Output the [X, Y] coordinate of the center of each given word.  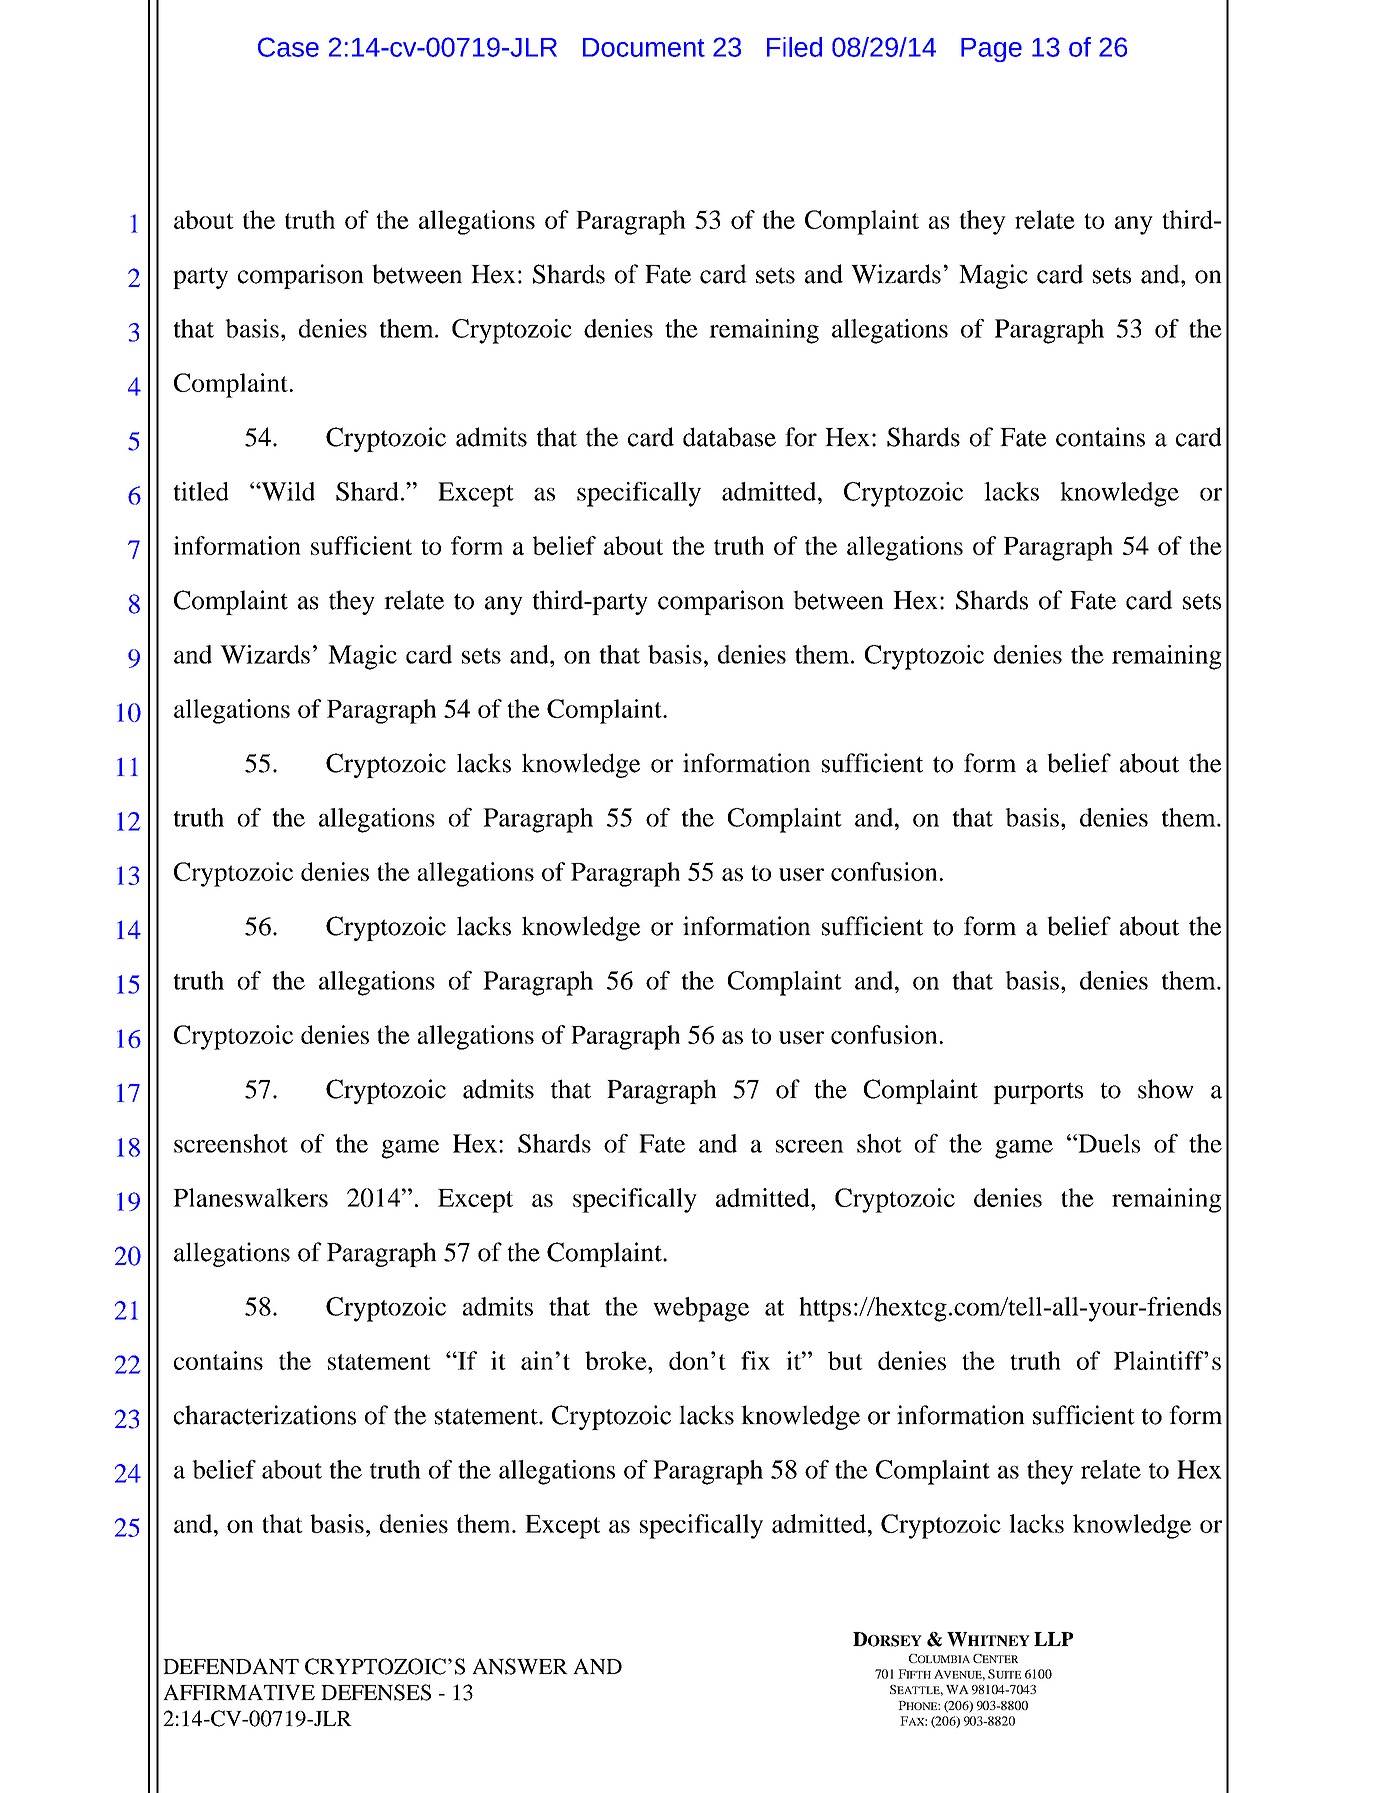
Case [288, 47]
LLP [1053, 1639]
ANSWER [520, 1666]
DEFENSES [376, 1692]
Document [644, 47]
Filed [794, 47]
